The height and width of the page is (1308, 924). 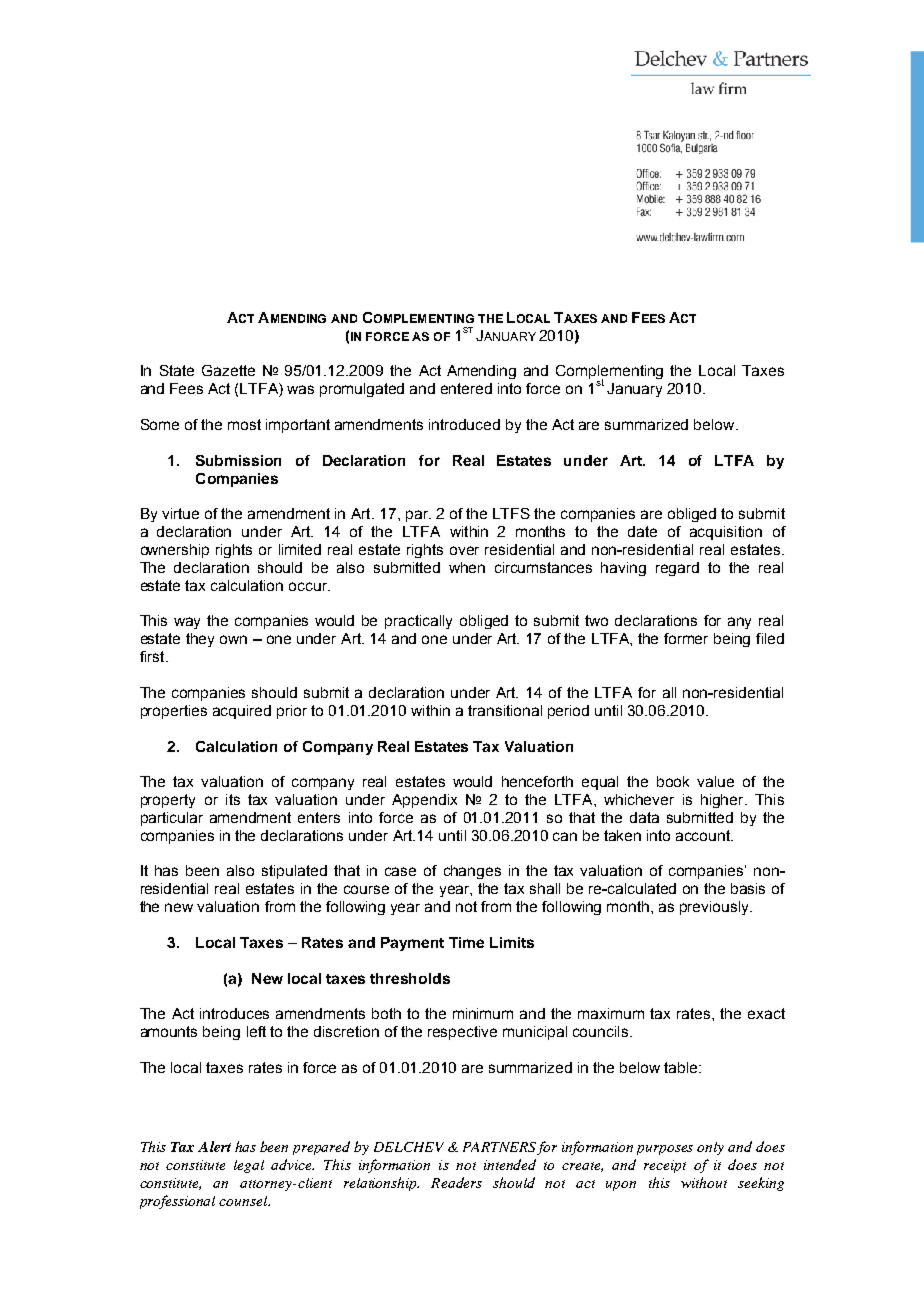 I want to click on they, so click(x=200, y=640).
